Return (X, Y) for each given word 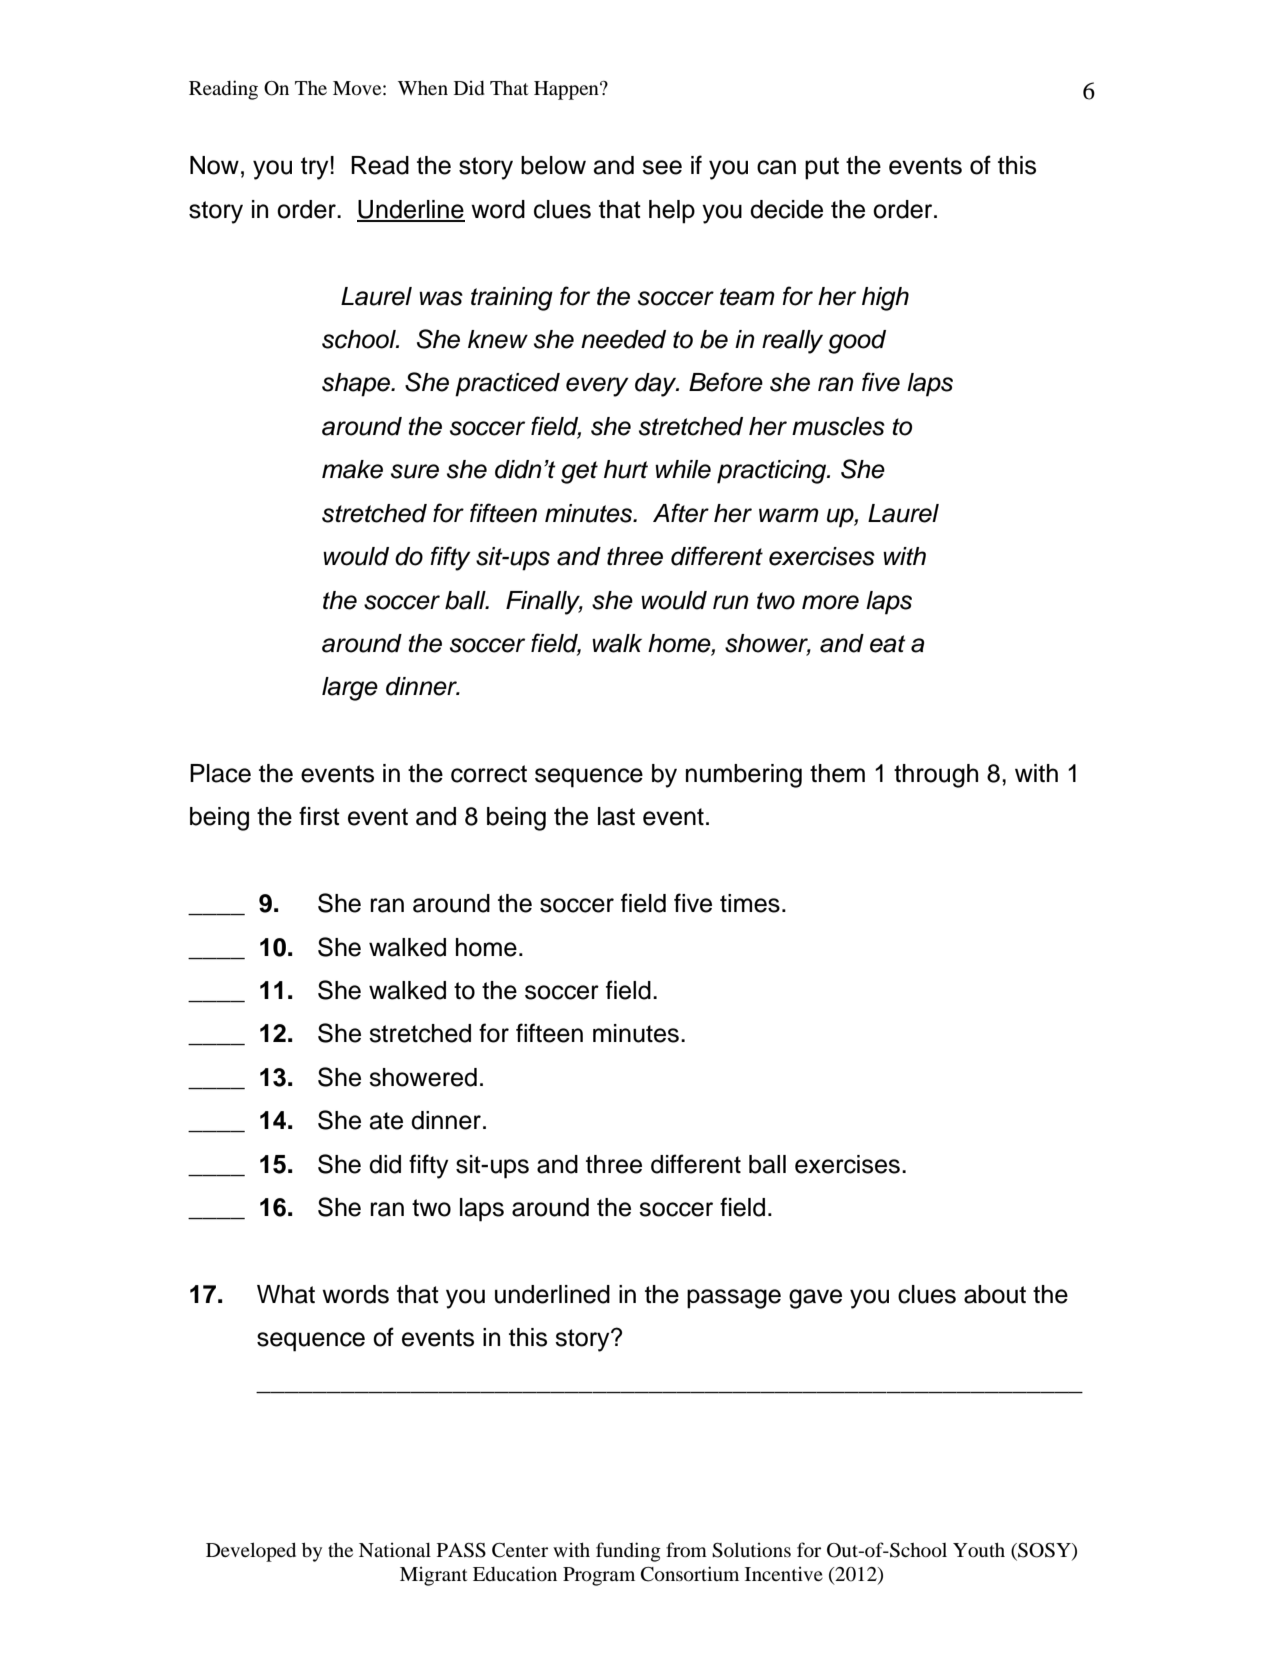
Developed (251, 1552)
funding (628, 1552)
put (822, 168)
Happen (567, 90)
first (319, 816)
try (315, 168)
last (616, 816)
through (936, 776)
